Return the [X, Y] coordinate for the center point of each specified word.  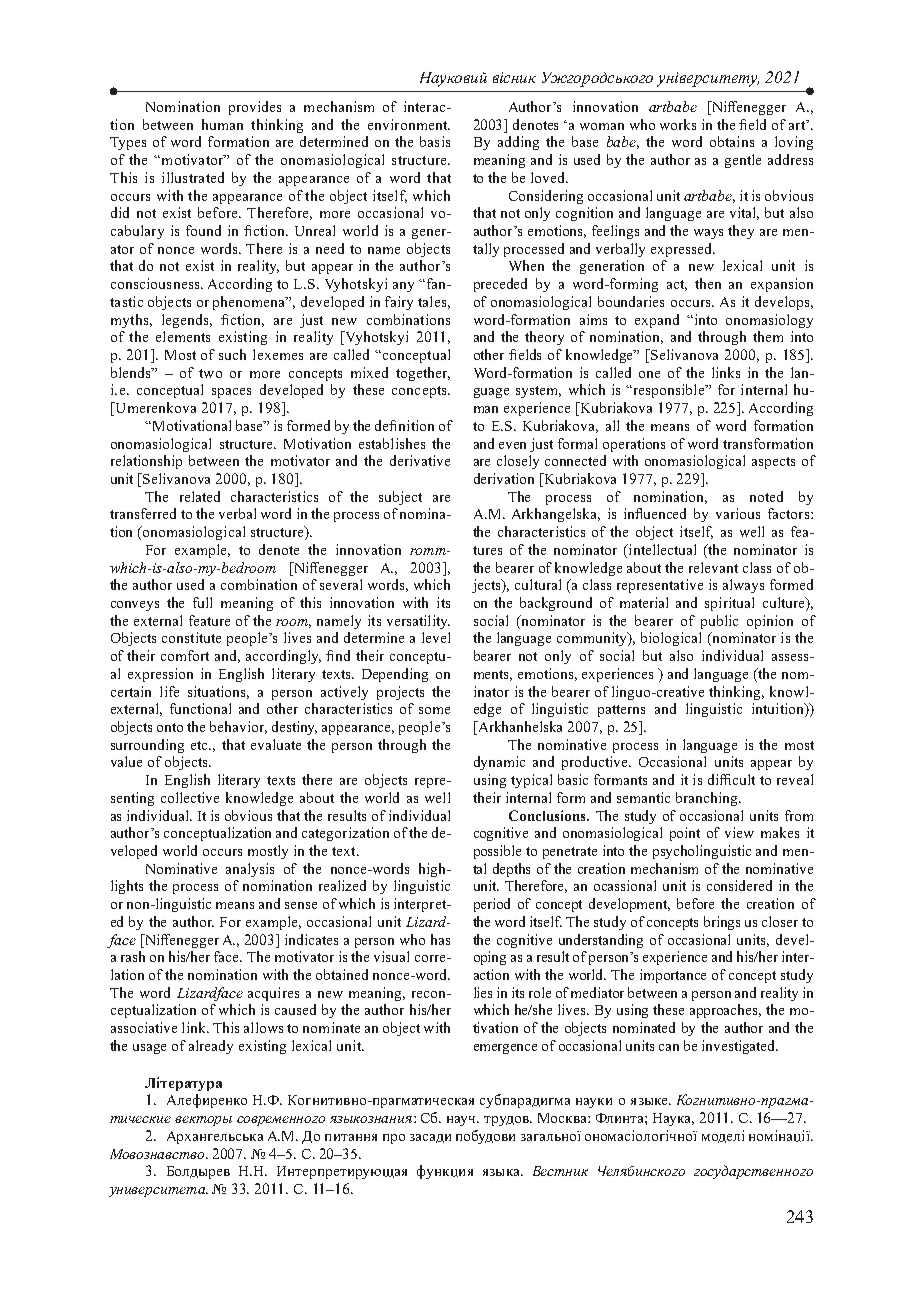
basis [435, 141]
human [222, 124]
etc [200, 745]
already [211, 1047]
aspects [773, 463]
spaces [231, 393]
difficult [731, 779]
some [434, 710]
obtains [732, 141]
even [512, 445]
